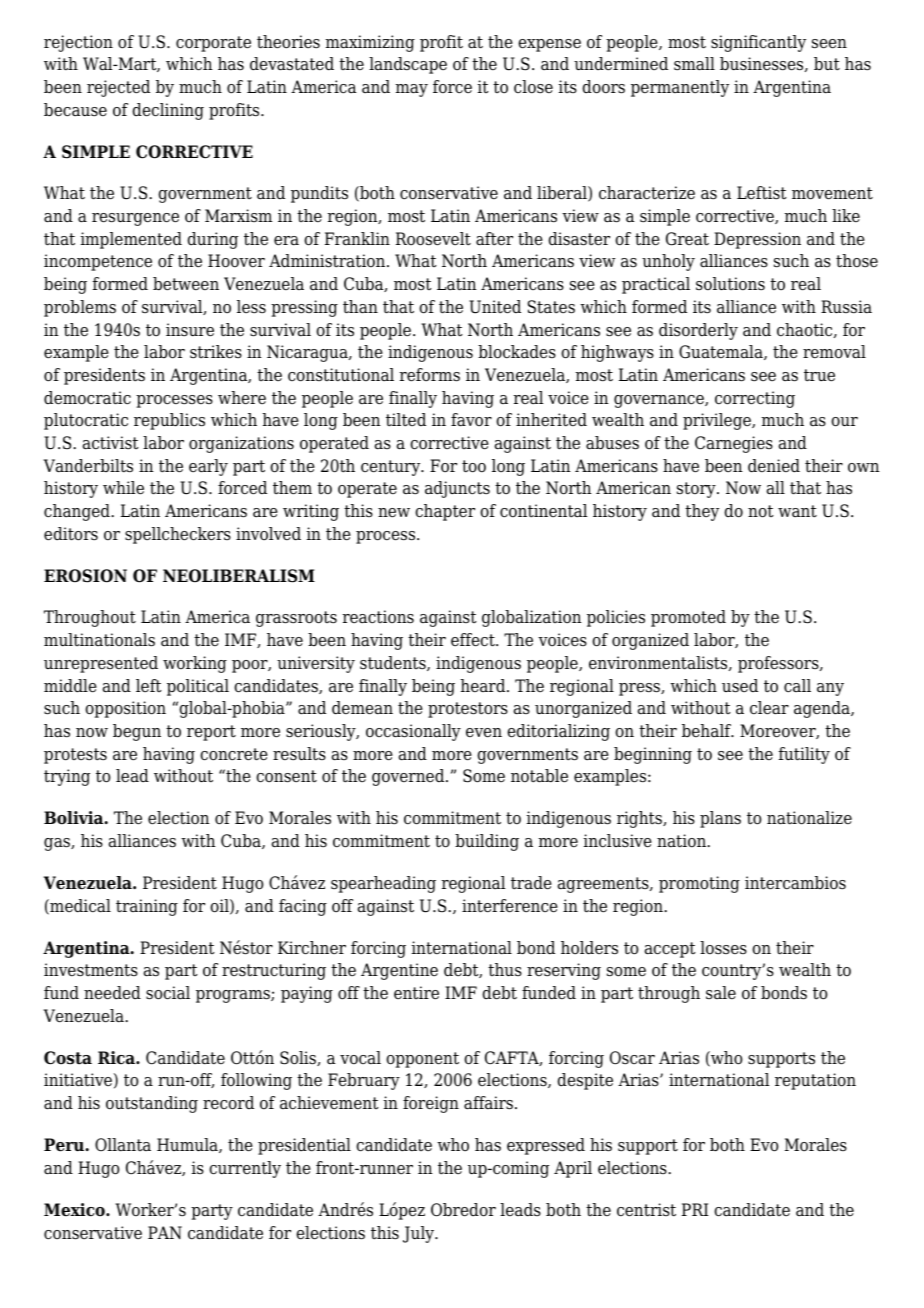 This page has width=924, height=1308. Describe the element at coordinates (646, 1210) in the page. I see `centrist` at that location.
